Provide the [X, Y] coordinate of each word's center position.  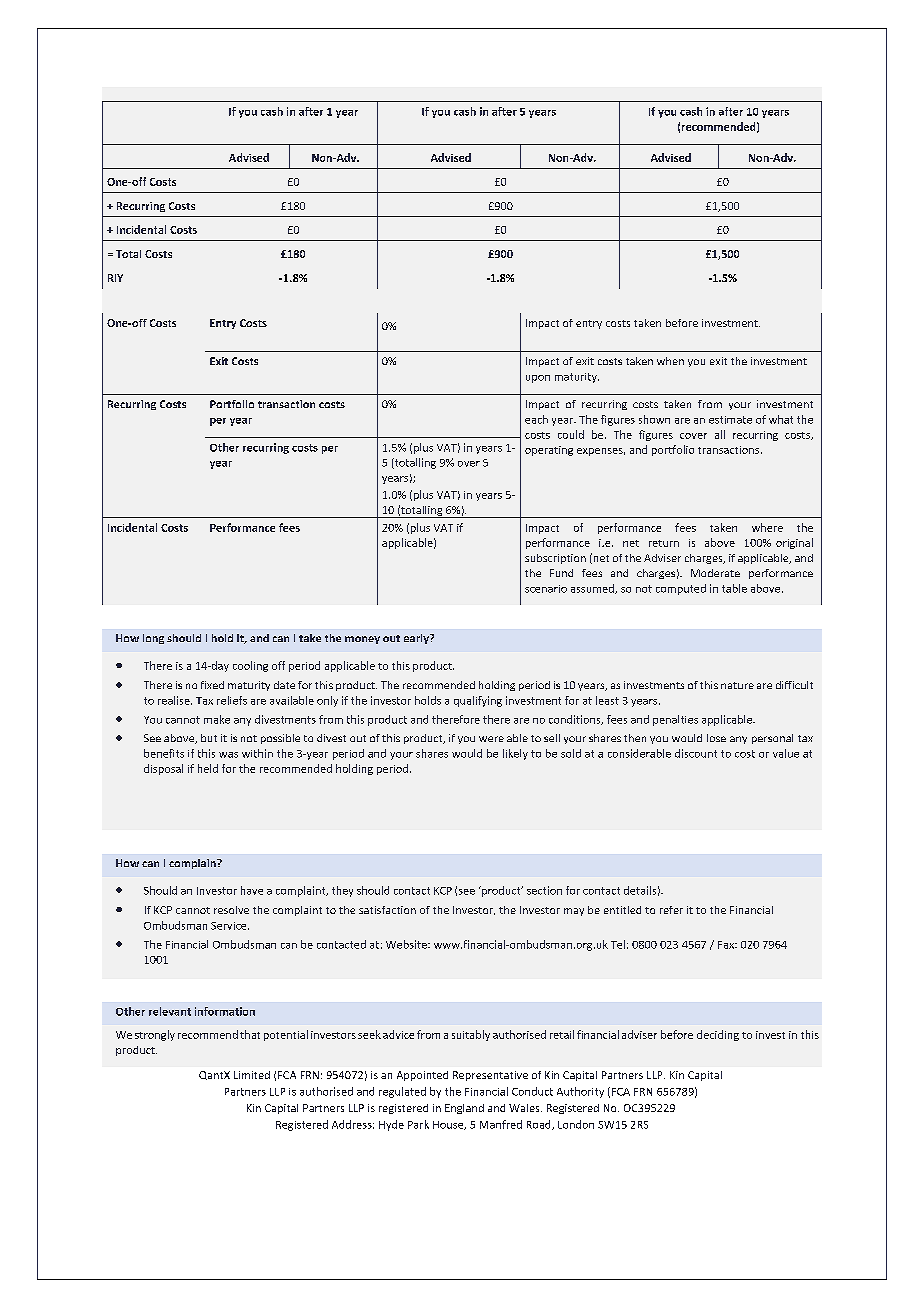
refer [671, 910]
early [417, 639]
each [536, 419]
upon [538, 379]
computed [681, 589]
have [252, 890]
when [670, 361]
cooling [250, 666]
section [544, 890]
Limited [252, 1075]
